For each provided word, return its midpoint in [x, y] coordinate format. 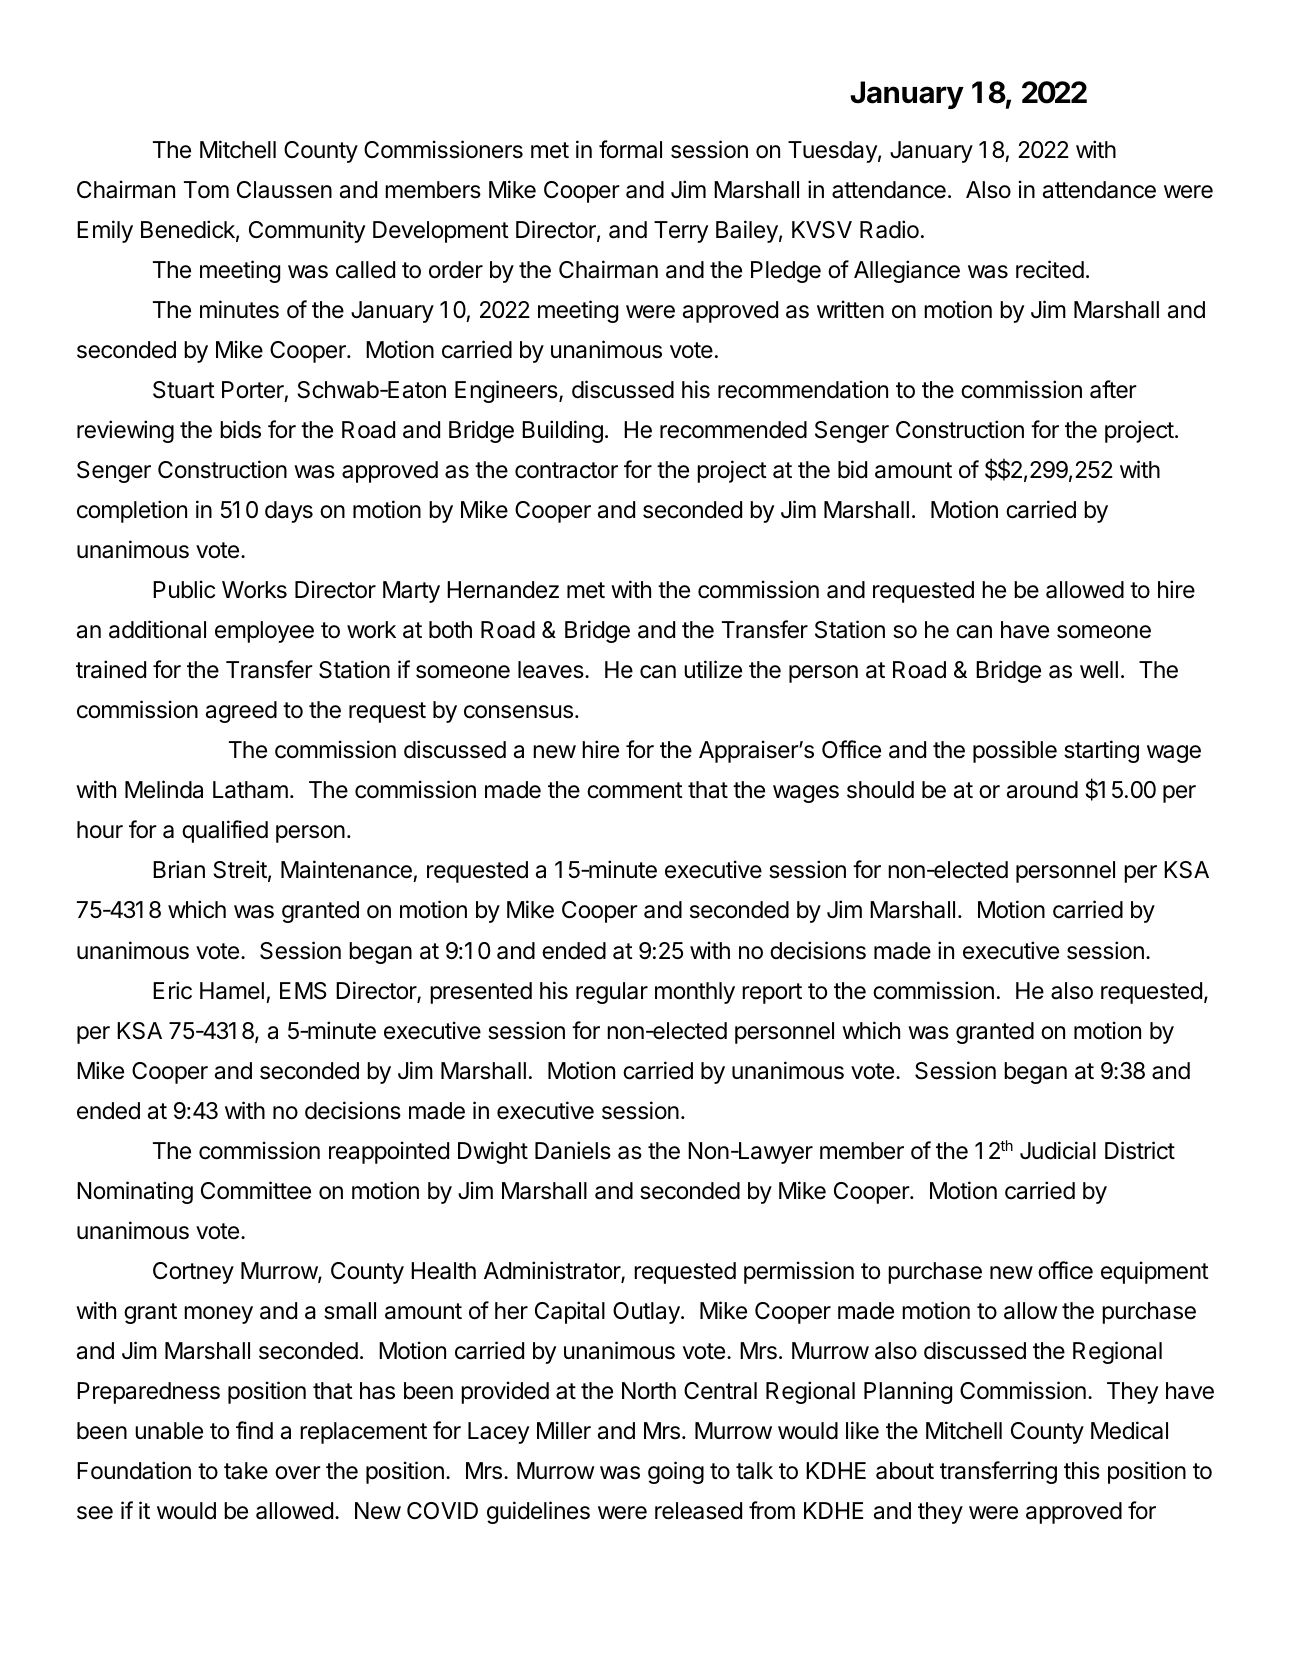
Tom [206, 189]
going [676, 1472]
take [246, 1471]
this [1082, 1470]
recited [1050, 269]
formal [630, 149]
